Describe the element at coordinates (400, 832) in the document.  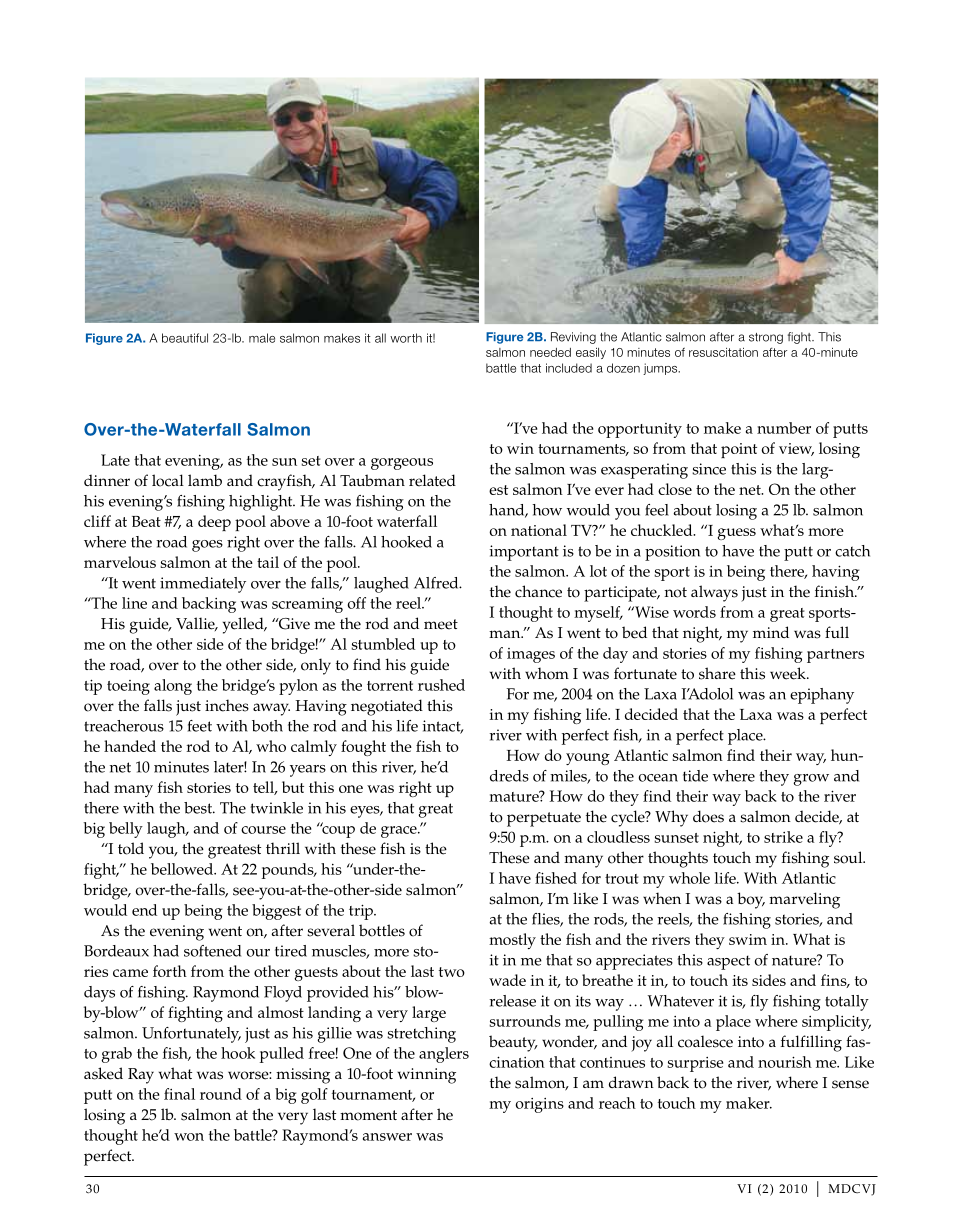
I see `grace` at that location.
